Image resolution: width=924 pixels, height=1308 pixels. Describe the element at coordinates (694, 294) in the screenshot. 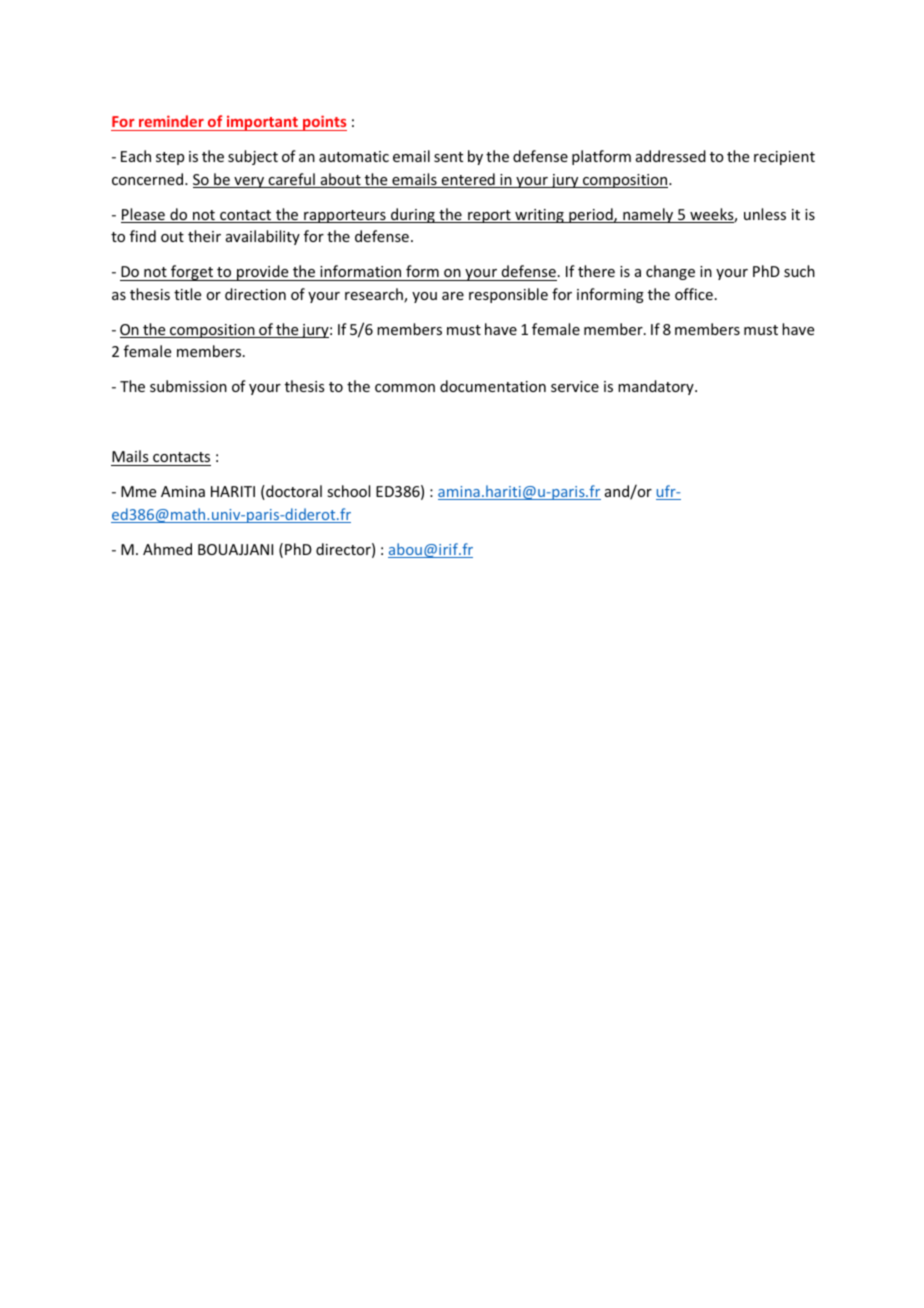

I see `office` at that location.
